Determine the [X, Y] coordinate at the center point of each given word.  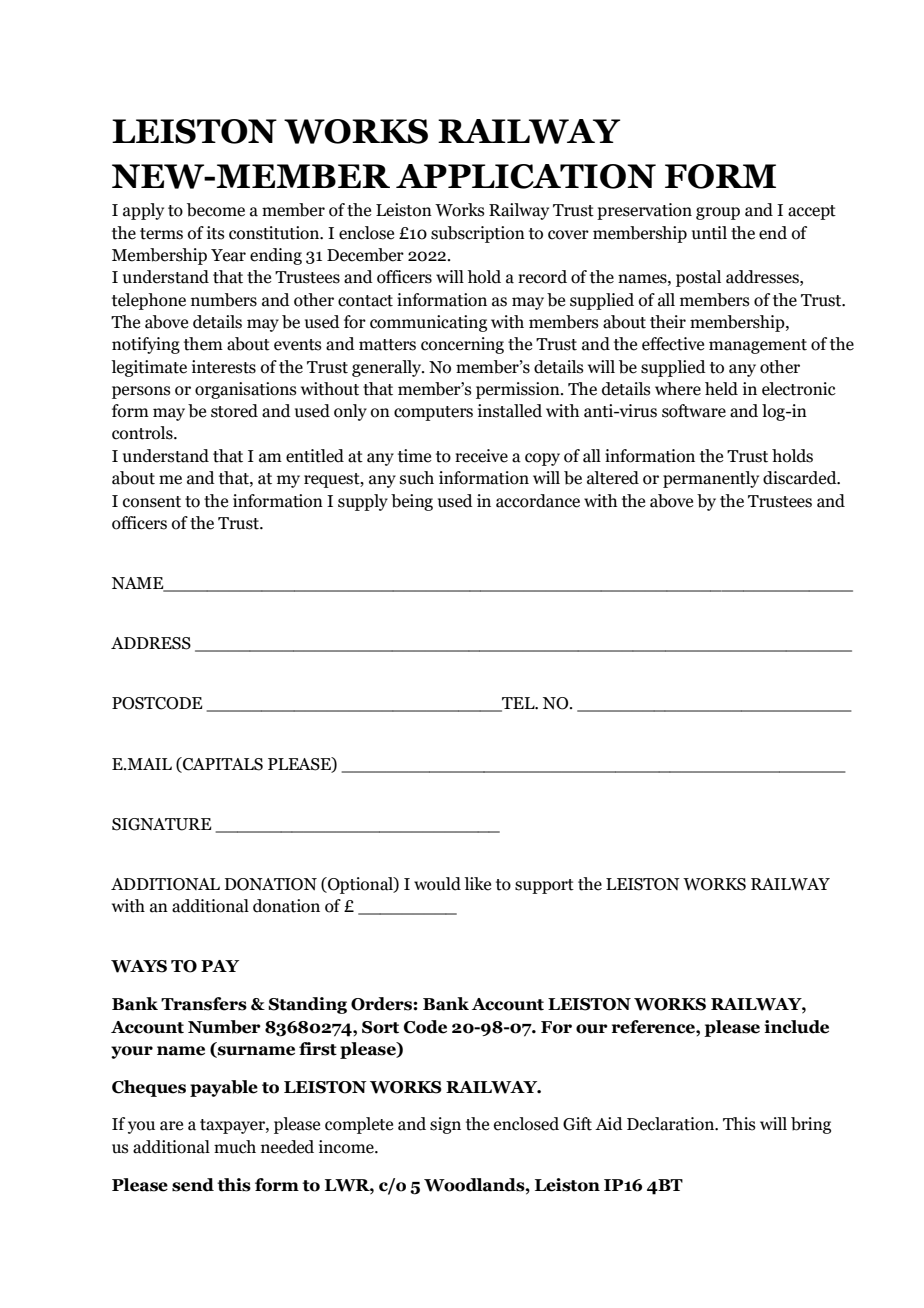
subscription [478, 234]
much [235, 1147]
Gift [577, 1124]
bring [811, 1125]
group [718, 213]
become [216, 210]
